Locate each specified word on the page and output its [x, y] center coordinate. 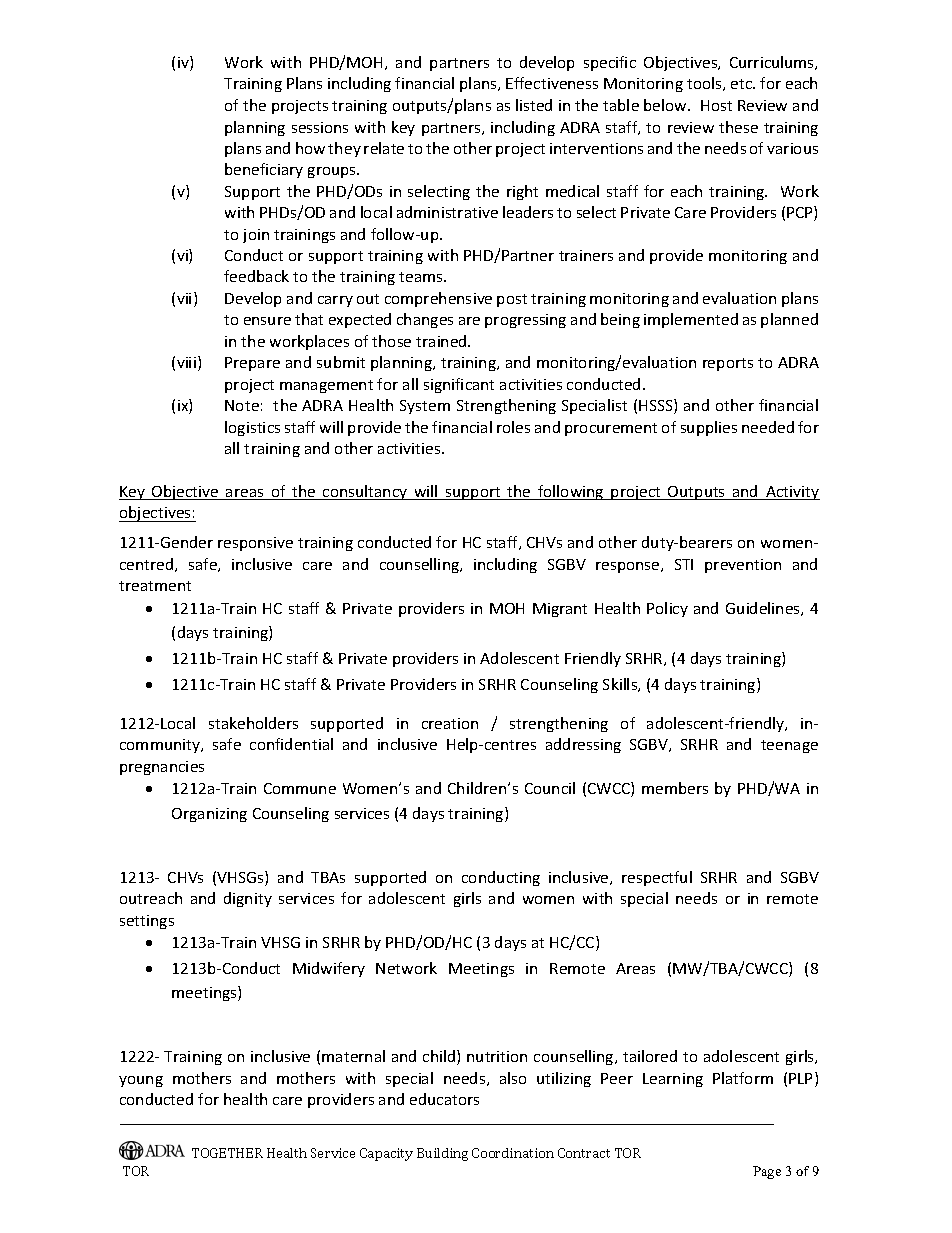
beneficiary [264, 170]
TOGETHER [227, 1153]
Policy [667, 609]
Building [442, 1154]
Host [716, 105]
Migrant [560, 610]
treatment [155, 586]
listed [534, 105]
